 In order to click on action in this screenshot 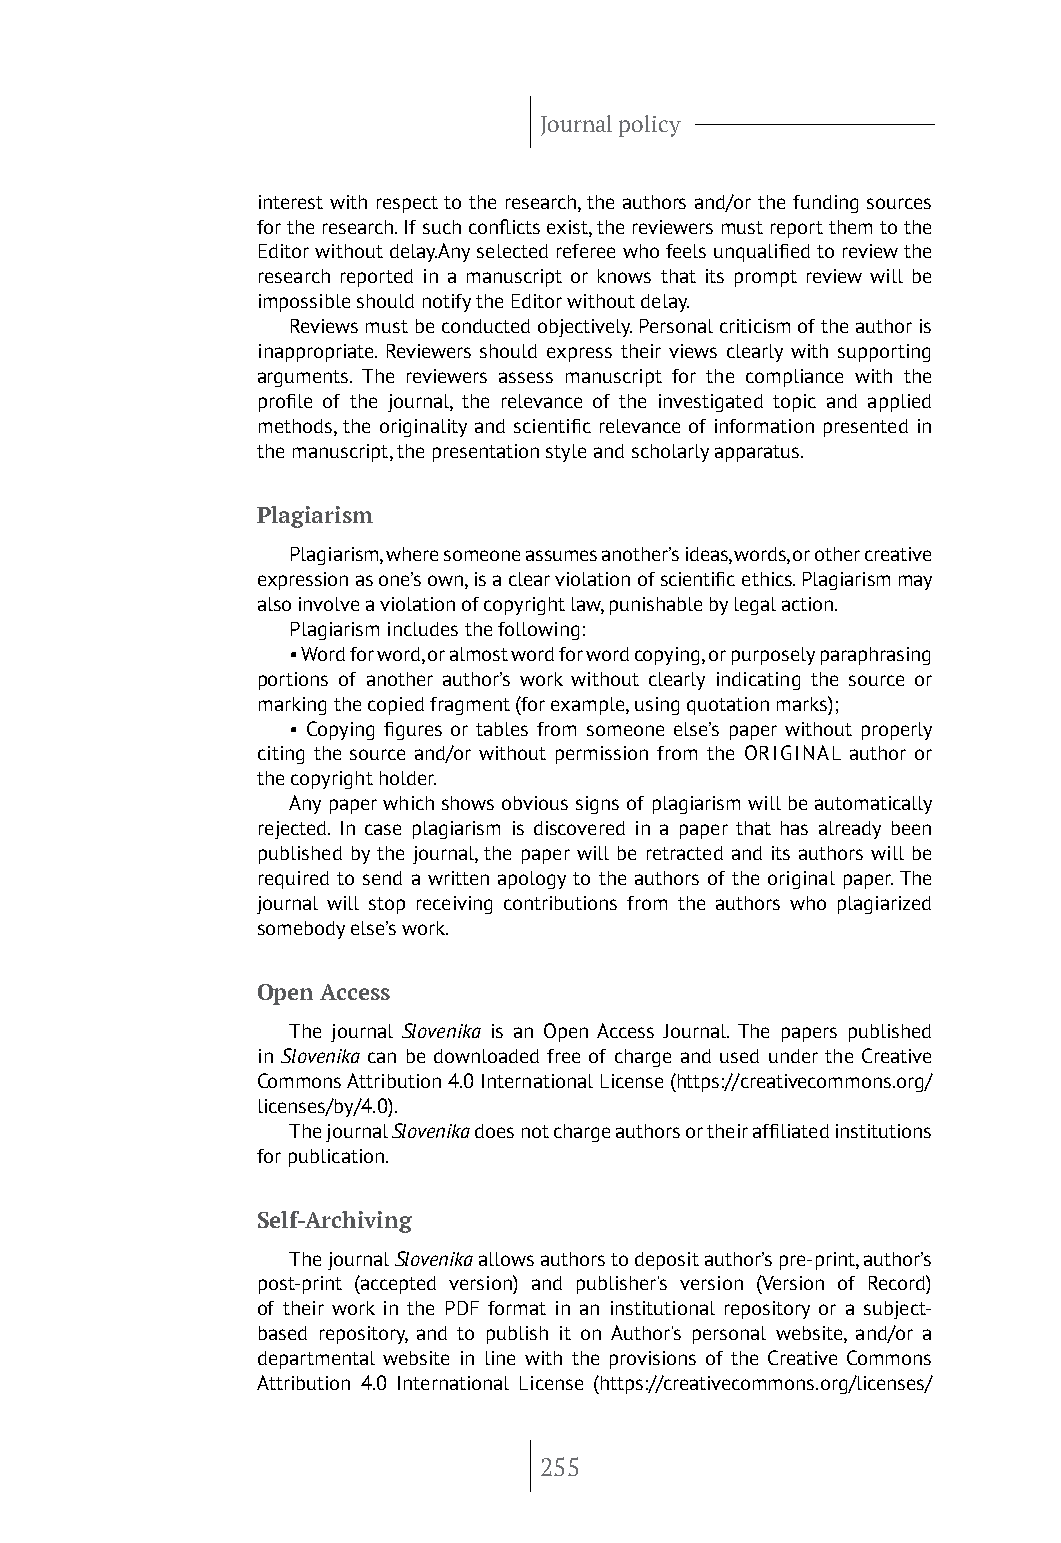, I will do `click(807, 604)`.
